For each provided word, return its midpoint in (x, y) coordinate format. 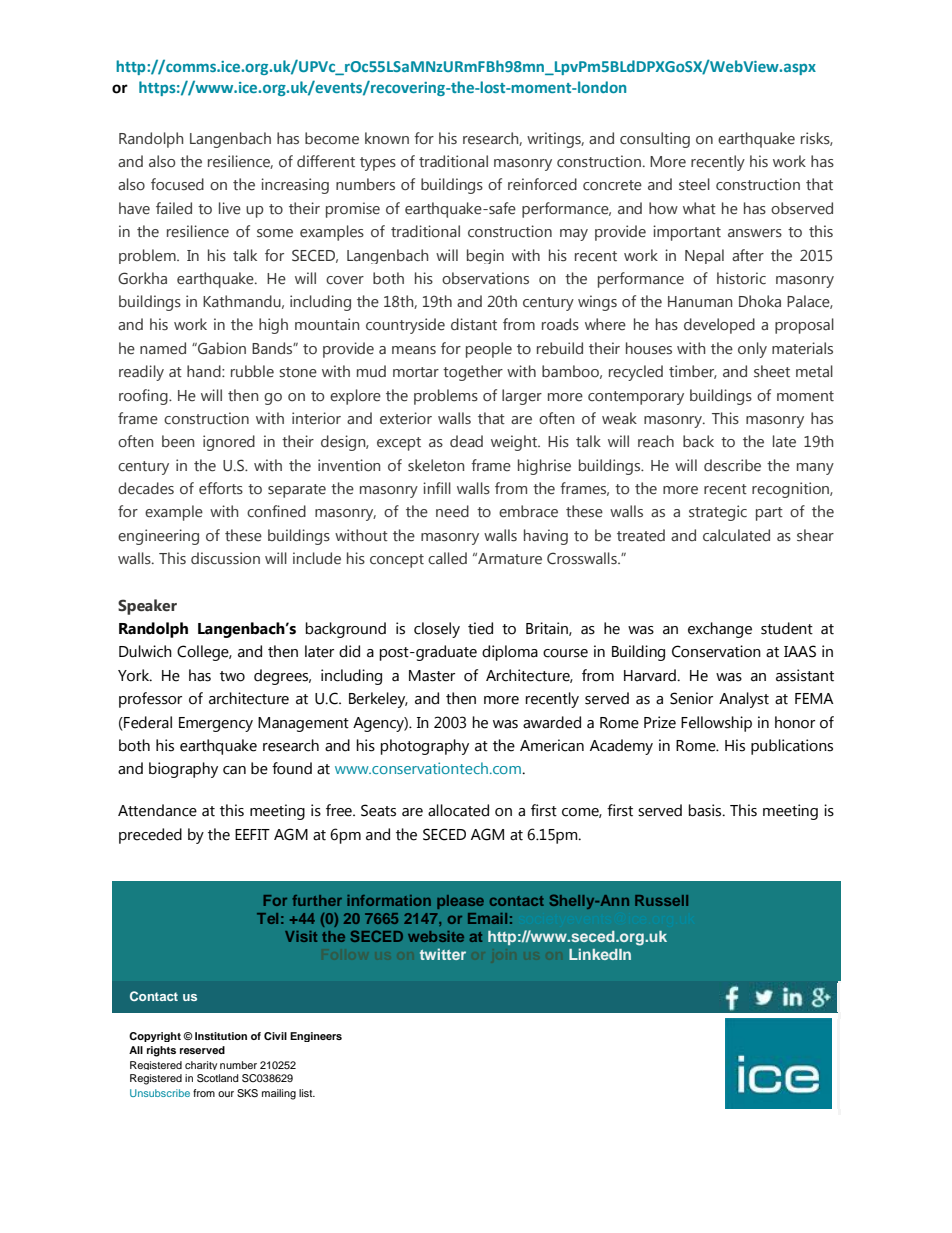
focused (177, 184)
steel (694, 184)
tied (480, 628)
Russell (661, 900)
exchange (720, 630)
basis (706, 810)
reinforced (542, 184)
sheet (772, 371)
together (473, 373)
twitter (443, 954)
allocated (458, 810)
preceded (150, 836)
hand (205, 371)
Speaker (147, 607)
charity (201, 1065)
